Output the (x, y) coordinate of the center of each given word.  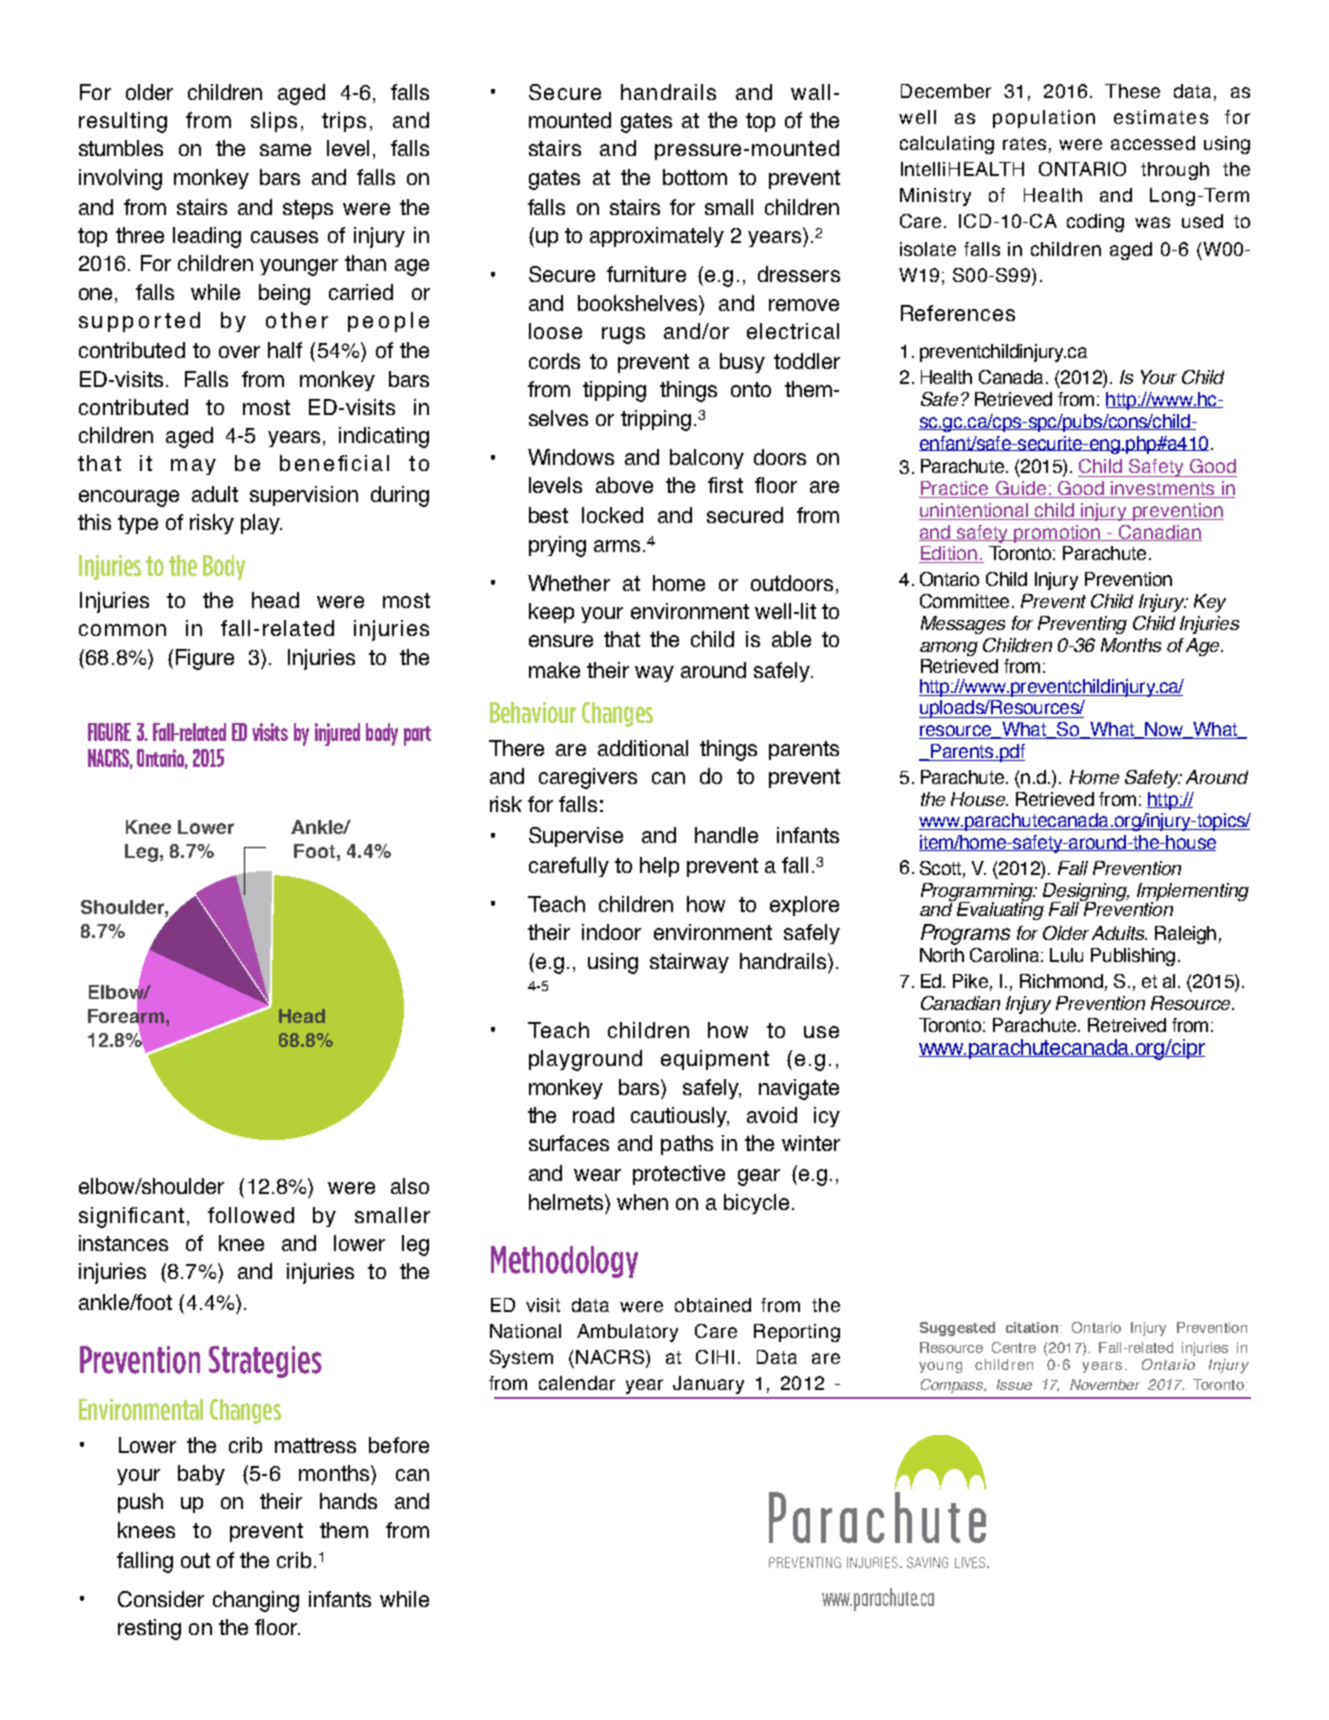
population (1044, 119)
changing (256, 1601)
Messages (963, 625)
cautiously (680, 1117)
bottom (695, 177)
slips (274, 122)
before (399, 1445)
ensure (561, 641)
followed (251, 1215)
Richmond (1061, 981)
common (122, 630)
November (1105, 1384)
